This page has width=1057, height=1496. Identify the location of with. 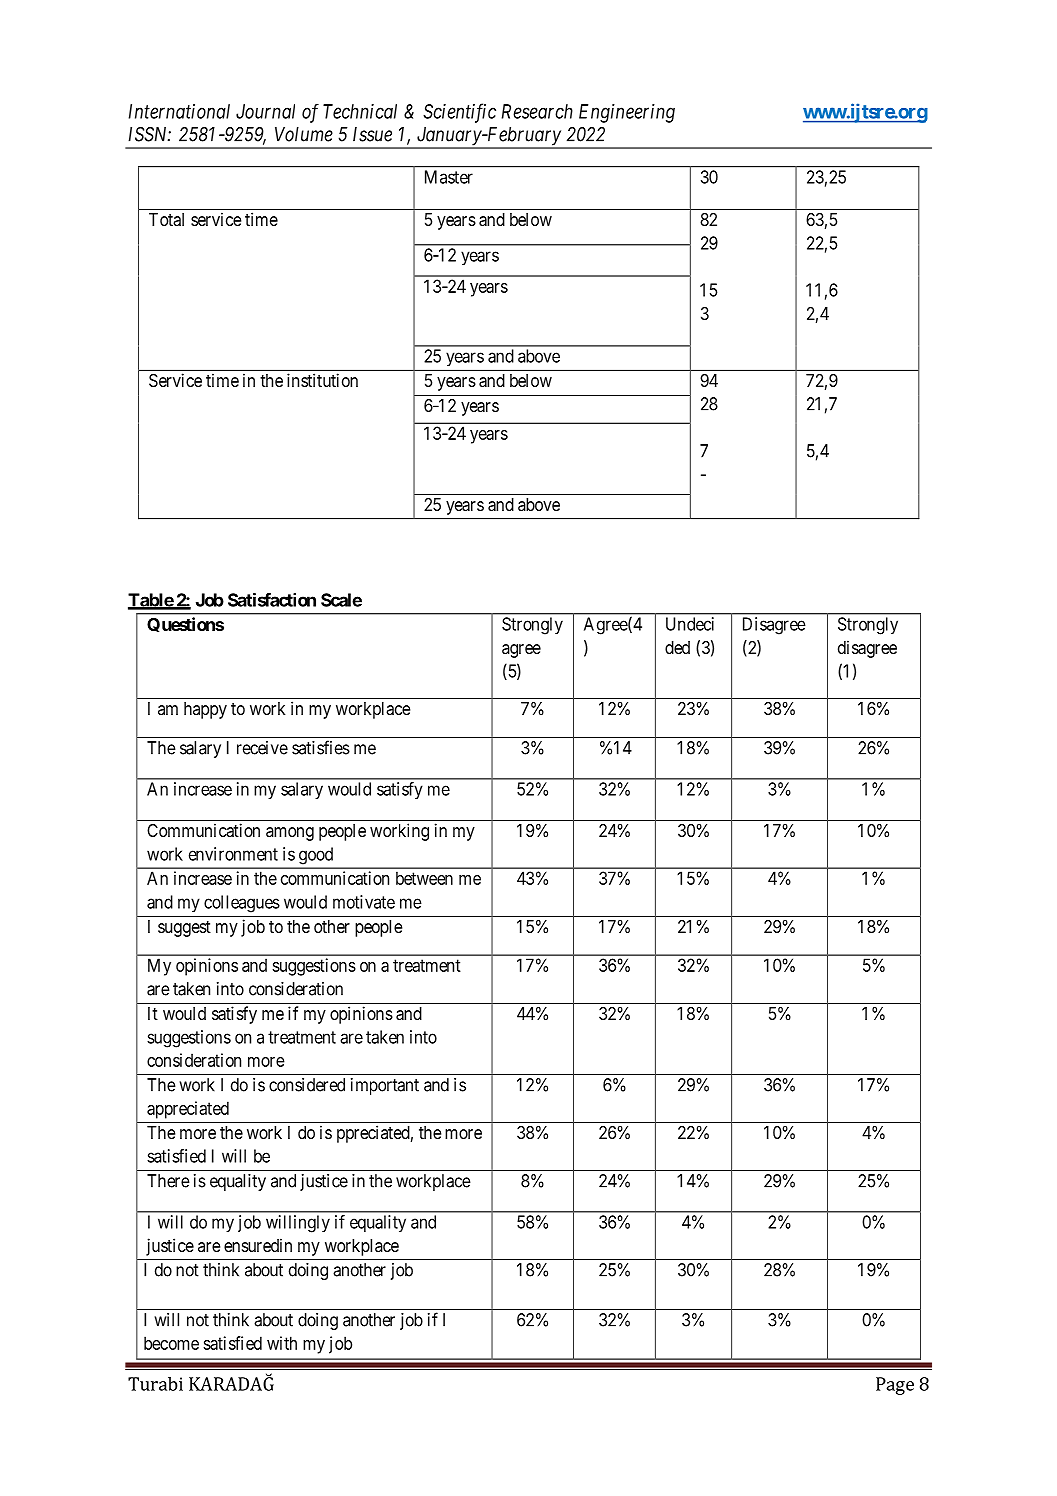
(282, 1343).
